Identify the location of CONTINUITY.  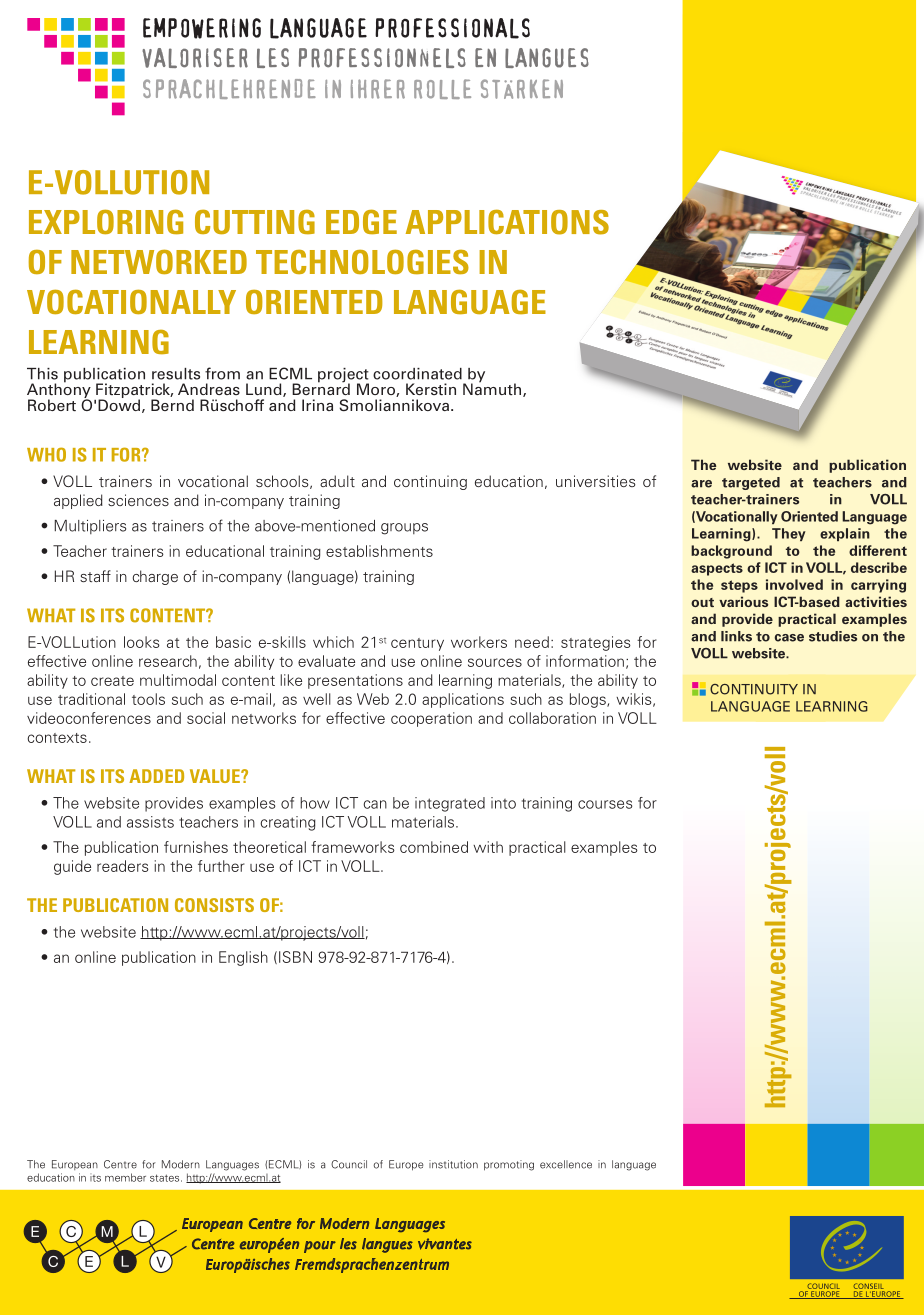
(754, 689).
